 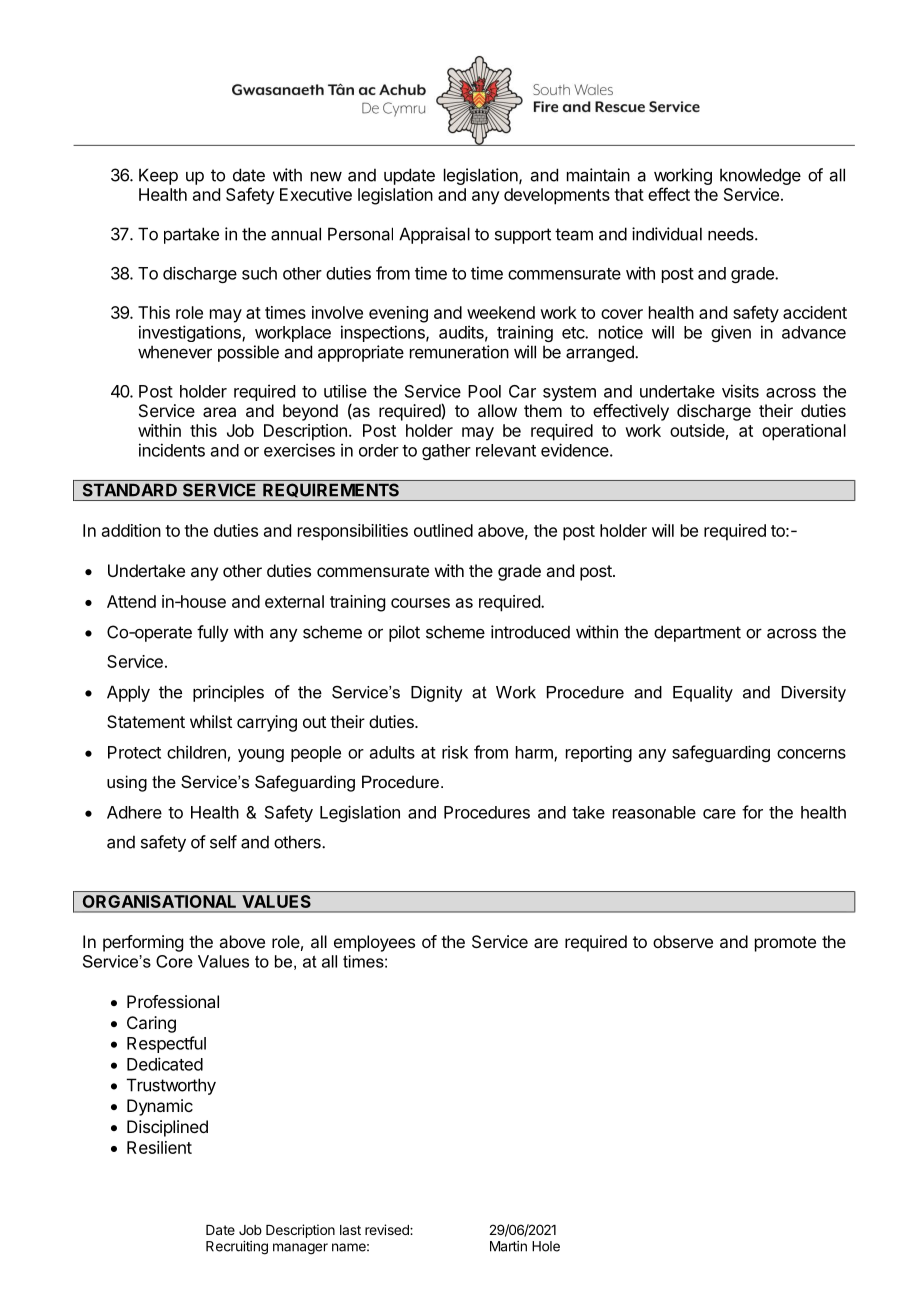 I want to click on Martin, so click(x=508, y=1246).
